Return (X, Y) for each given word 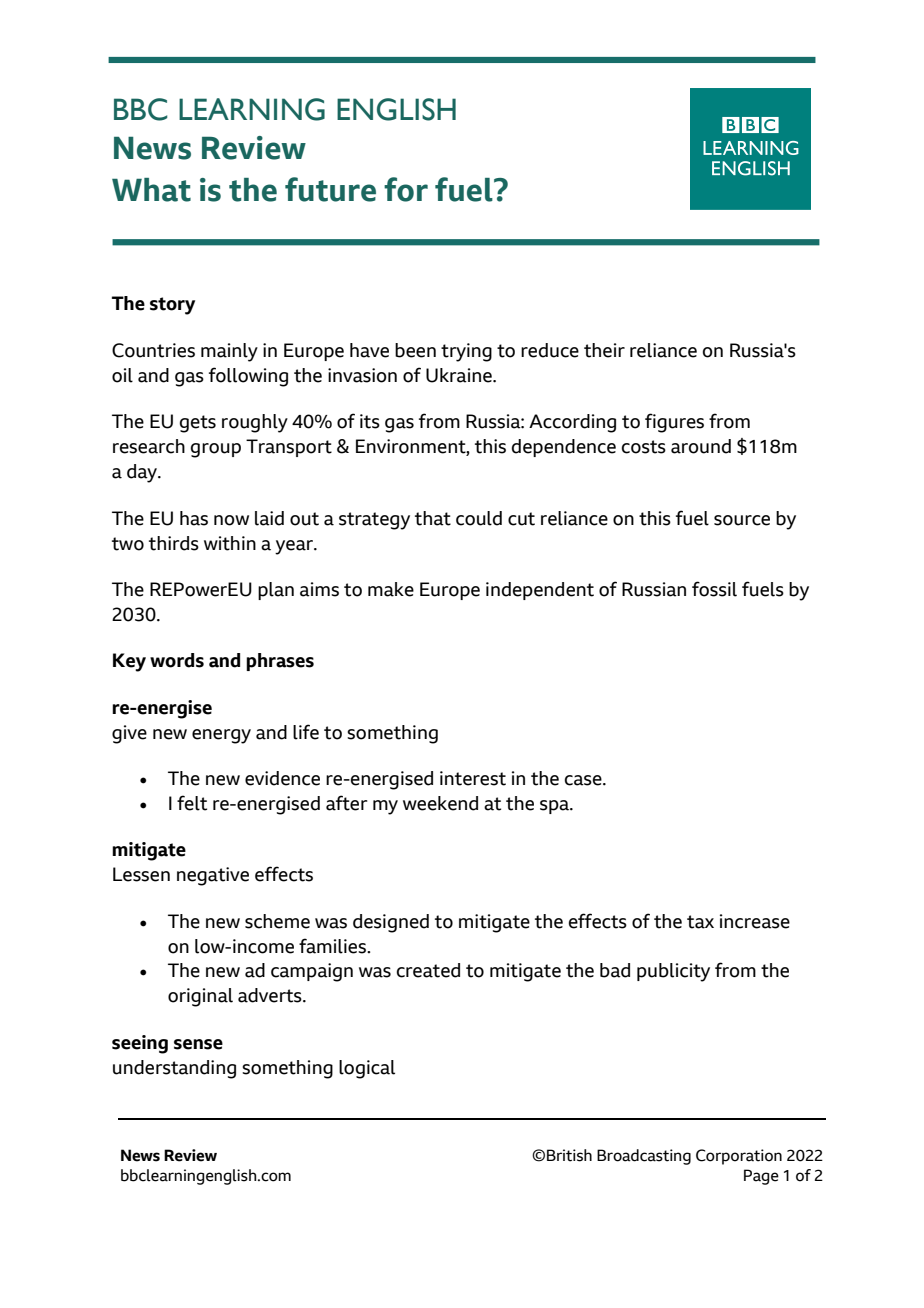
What (151, 190)
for (406, 189)
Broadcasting (644, 1157)
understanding (174, 1069)
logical (367, 1069)
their (604, 350)
